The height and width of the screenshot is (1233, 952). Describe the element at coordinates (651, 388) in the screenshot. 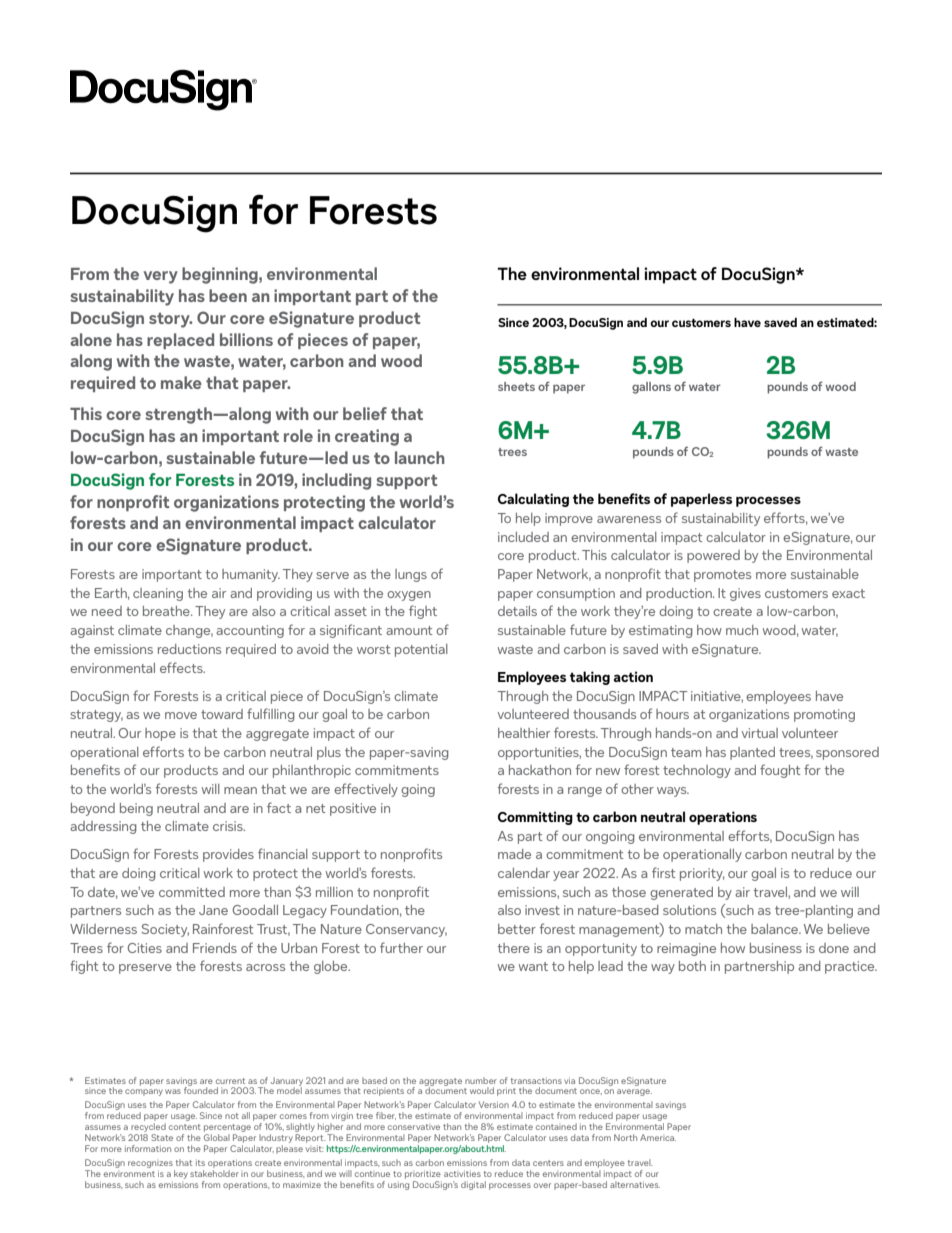

I see `gallons` at that location.
